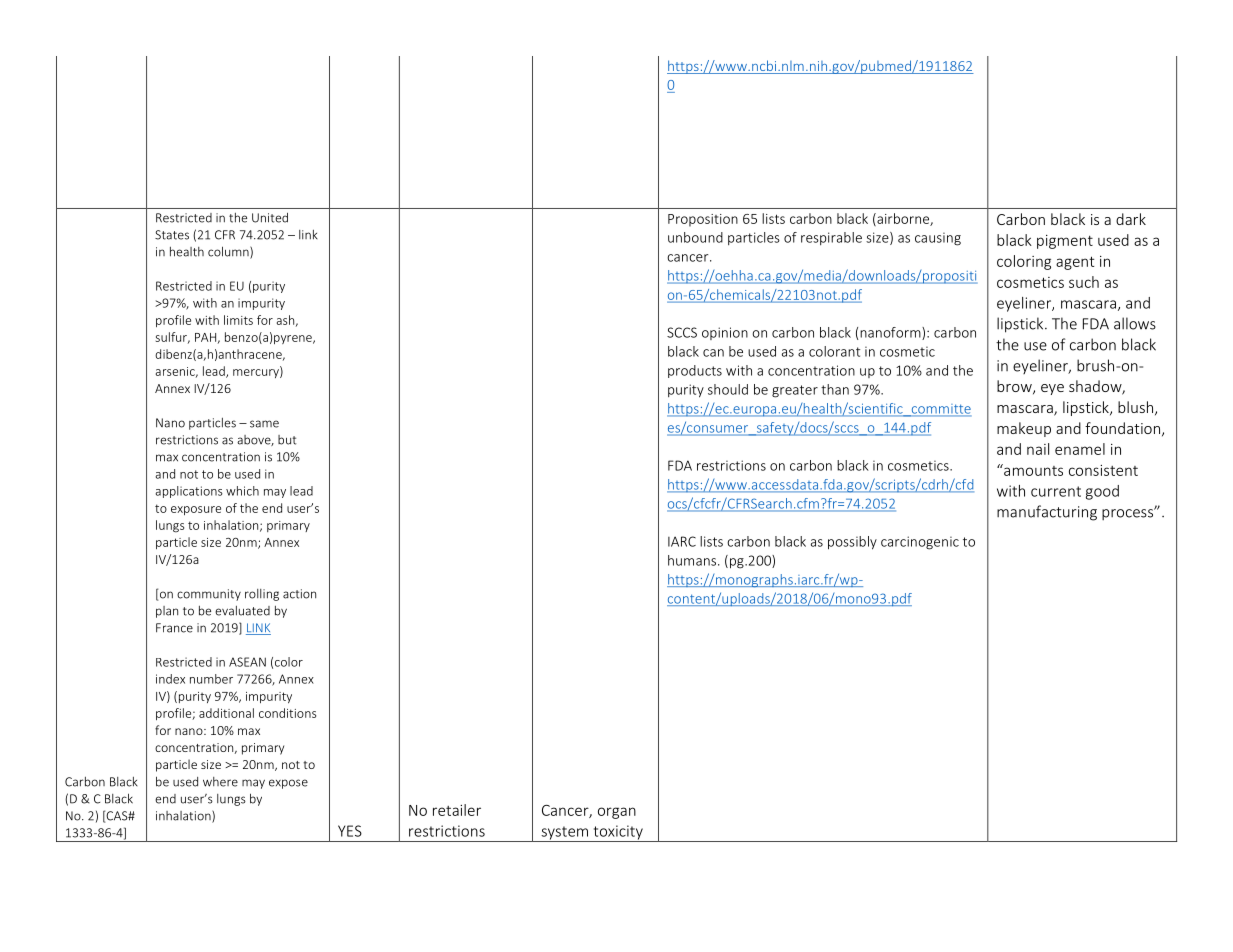  What do you see at coordinates (920, 543) in the document?
I see `carcinogenic` at bounding box center [920, 543].
